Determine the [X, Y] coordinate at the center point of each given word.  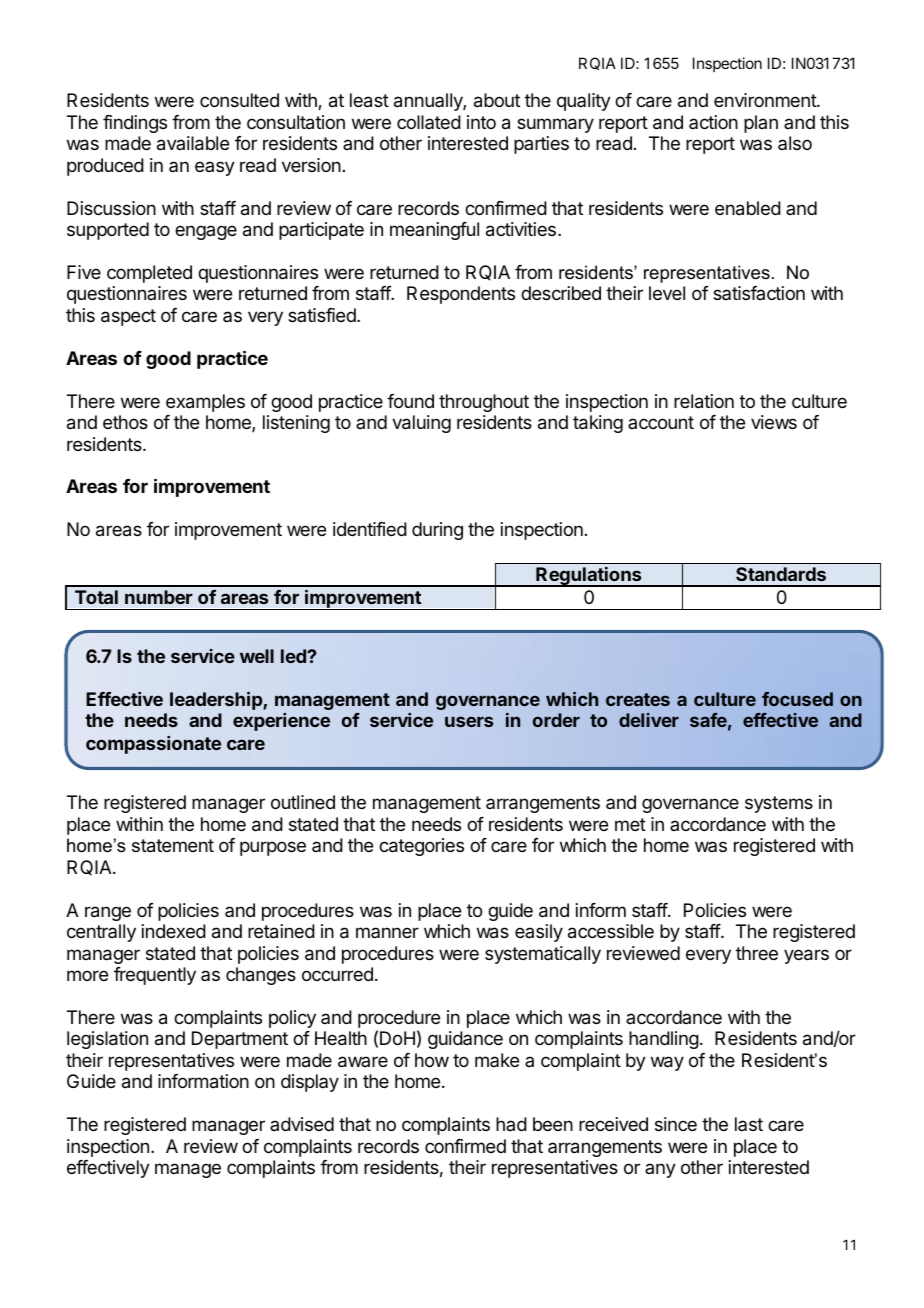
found [410, 401]
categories [421, 847]
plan [761, 124]
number [159, 597]
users [469, 721]
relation [704, 401]
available [193, 143]
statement [173, 846]
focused [797, 699]
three [757, 953]
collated [429, 122]
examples [205, 403]
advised [302, 1124]
